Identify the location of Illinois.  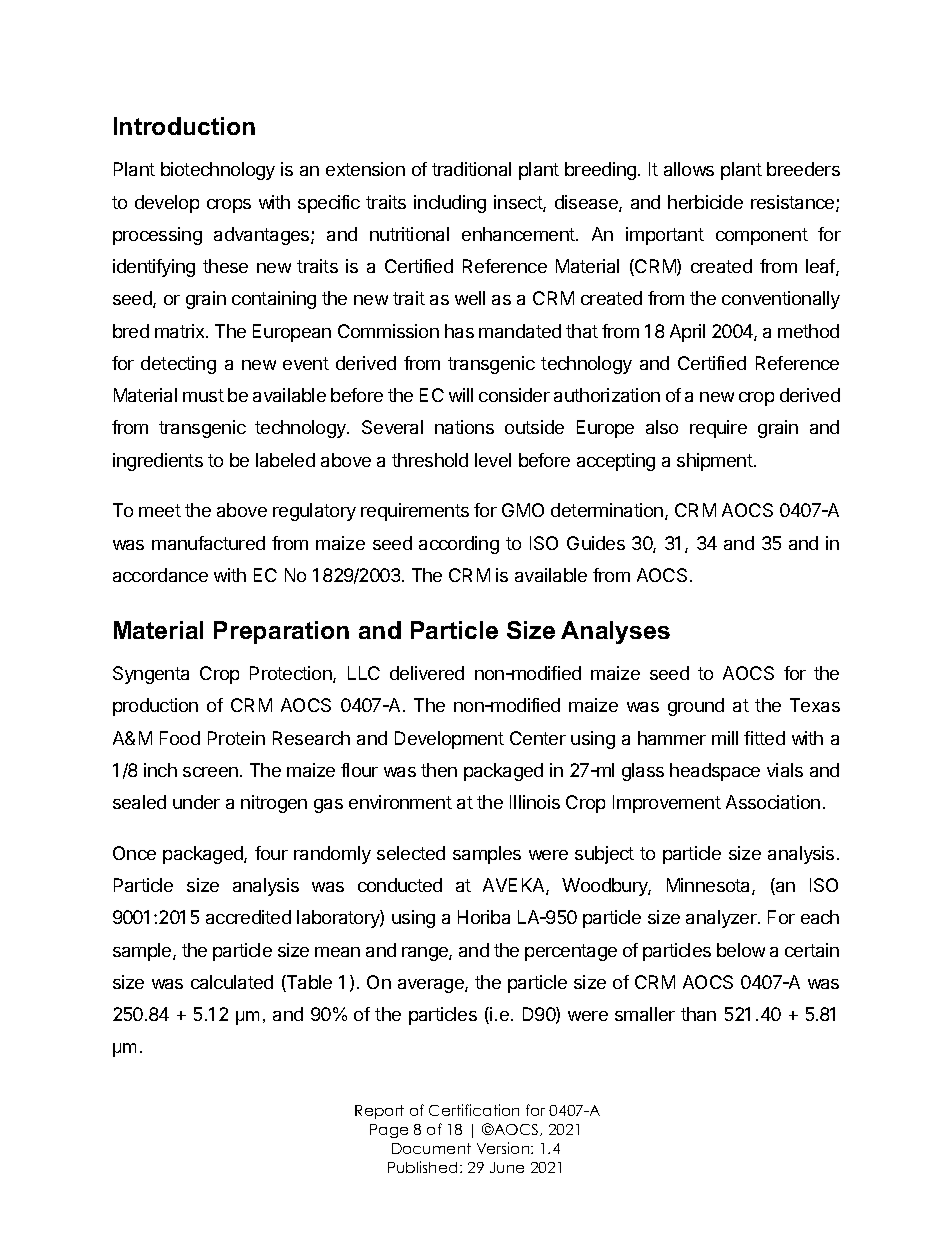
(535, 802).
